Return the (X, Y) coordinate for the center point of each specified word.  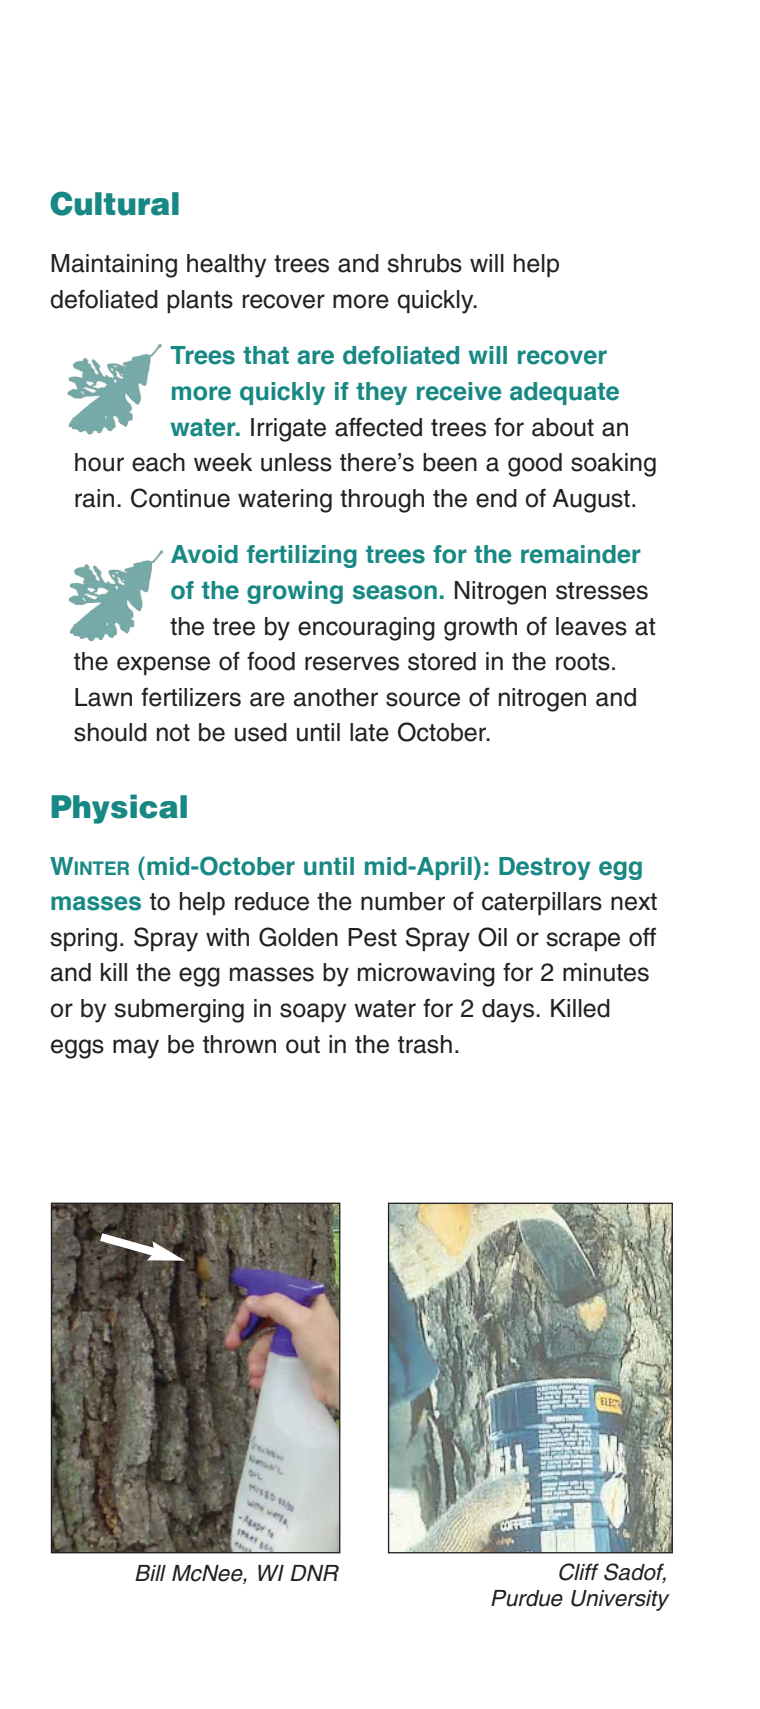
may (136, 1049)
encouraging (366, 629)
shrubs (424, 263)
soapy (313, 1013)
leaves (591, 626)
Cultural (114, 203)
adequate (564, 393)
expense (163, 665)
